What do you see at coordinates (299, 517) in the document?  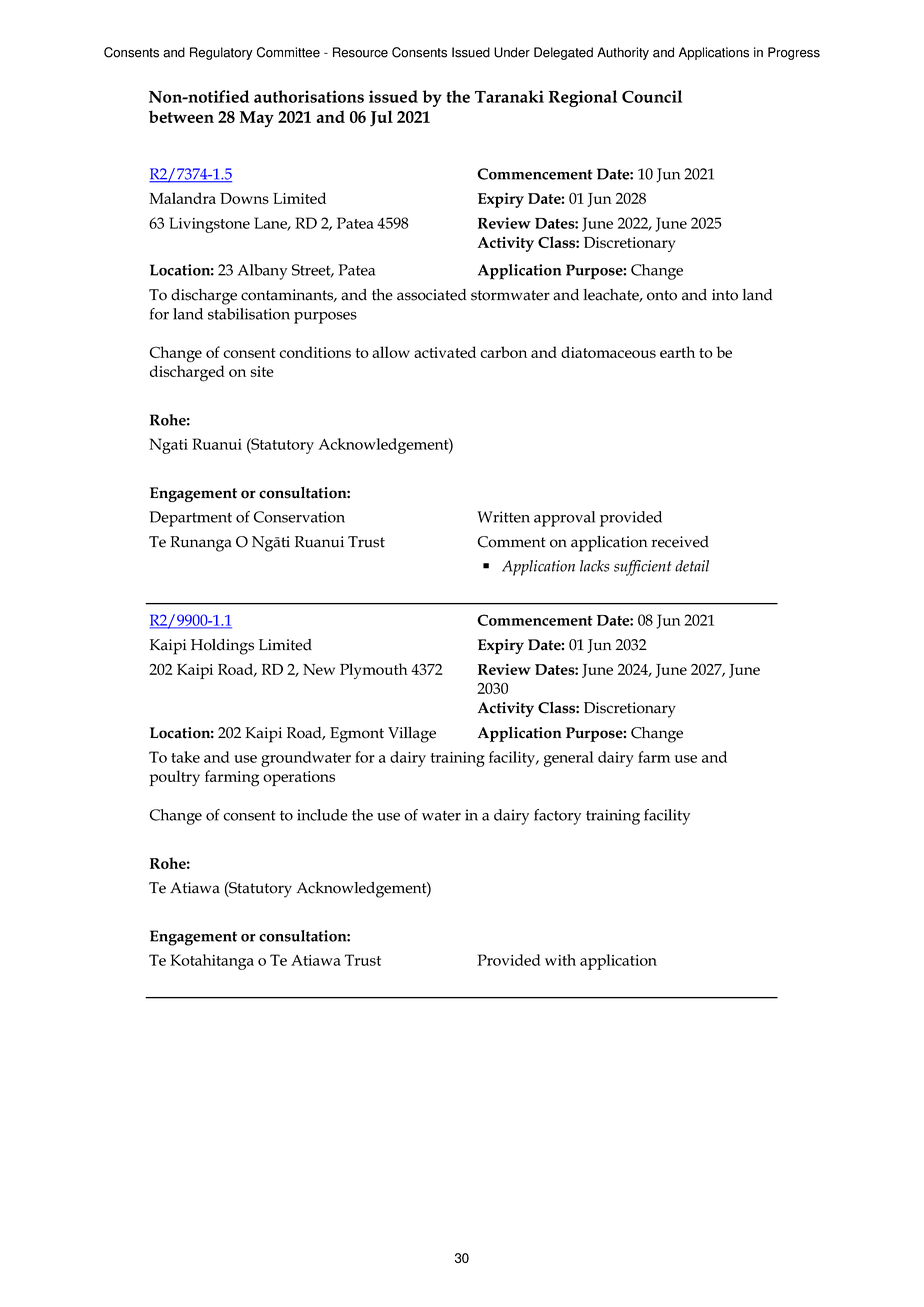 I see `Conservation` at bounding box center [299, 517].
